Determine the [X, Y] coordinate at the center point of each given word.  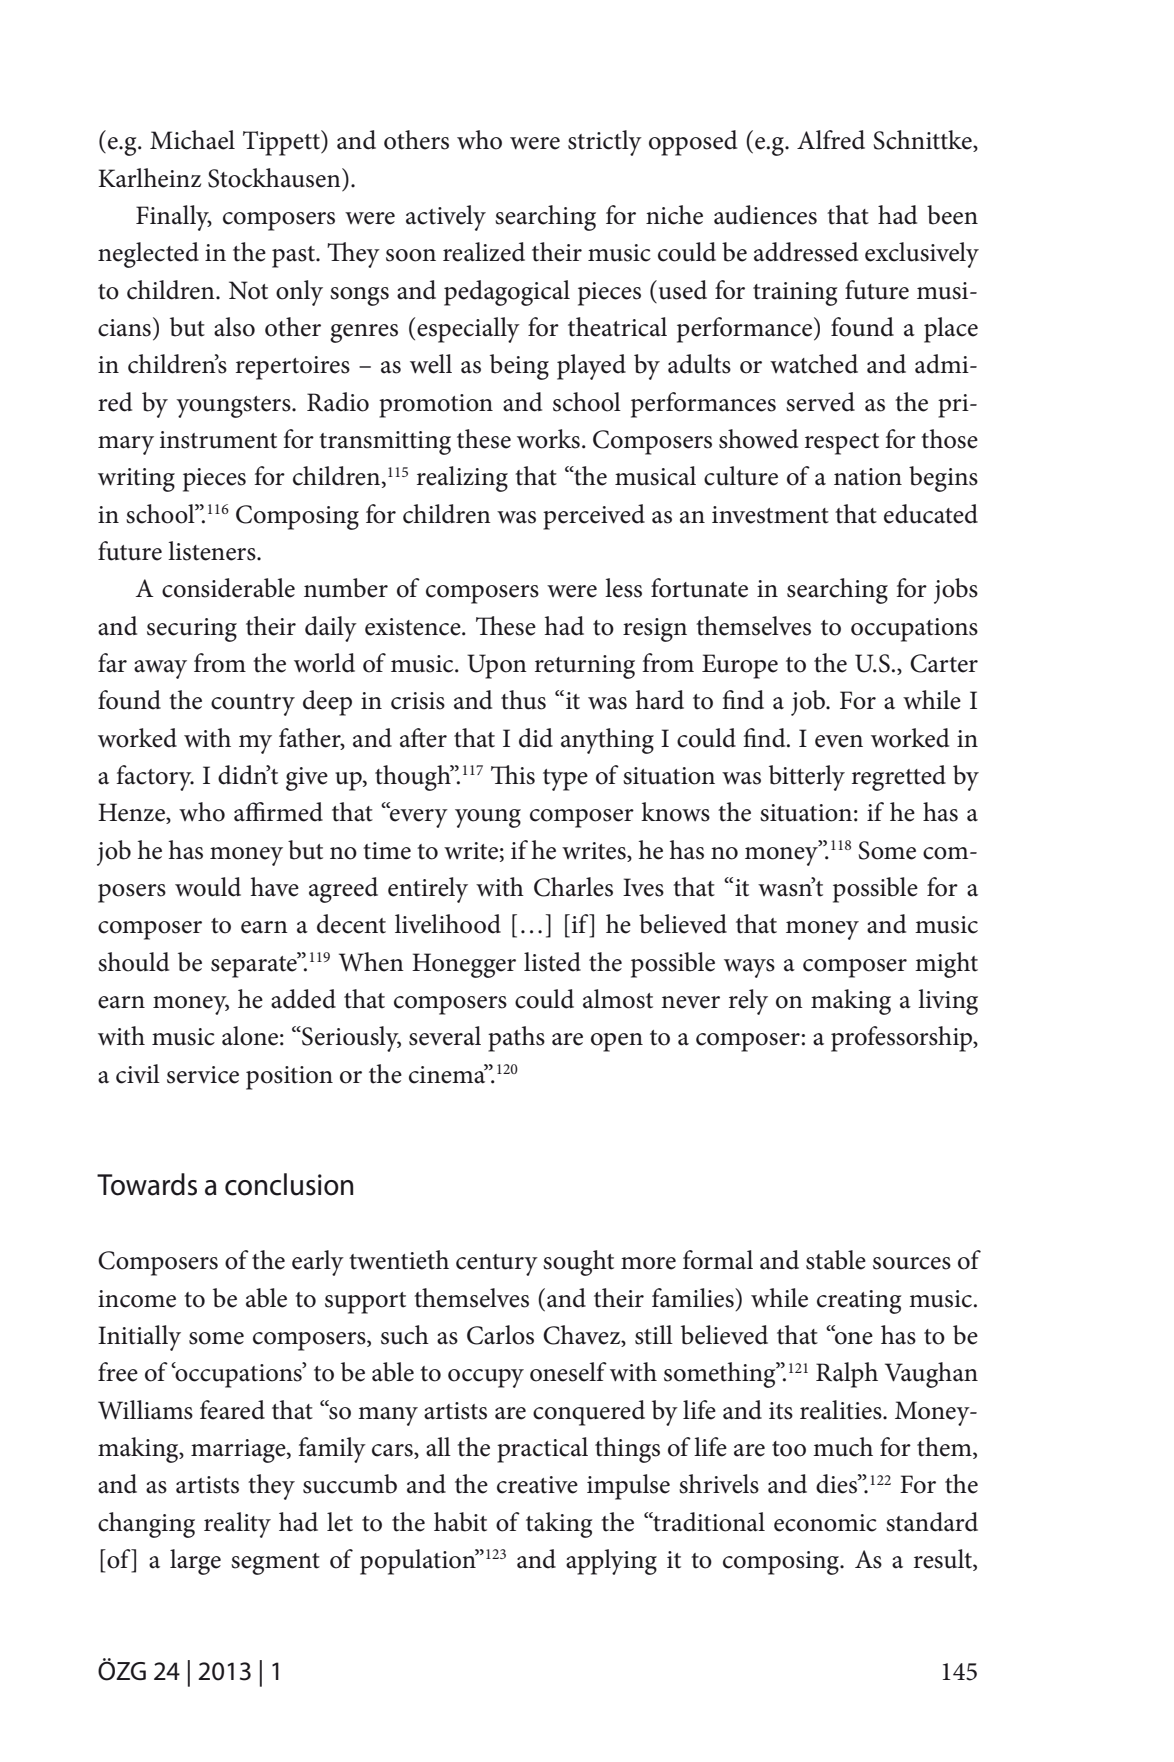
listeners [213, 551]
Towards [147, 1184]
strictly [605, 143]
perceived [594, 517]
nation [868, 477]
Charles [573, 887]
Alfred [831, 140]
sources [912, 1263]
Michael [192, 140]
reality [237, 1525]
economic [825, 1523]
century [497, 1265]
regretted [899, 778]
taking [559, 1525]
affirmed [278, 812]
